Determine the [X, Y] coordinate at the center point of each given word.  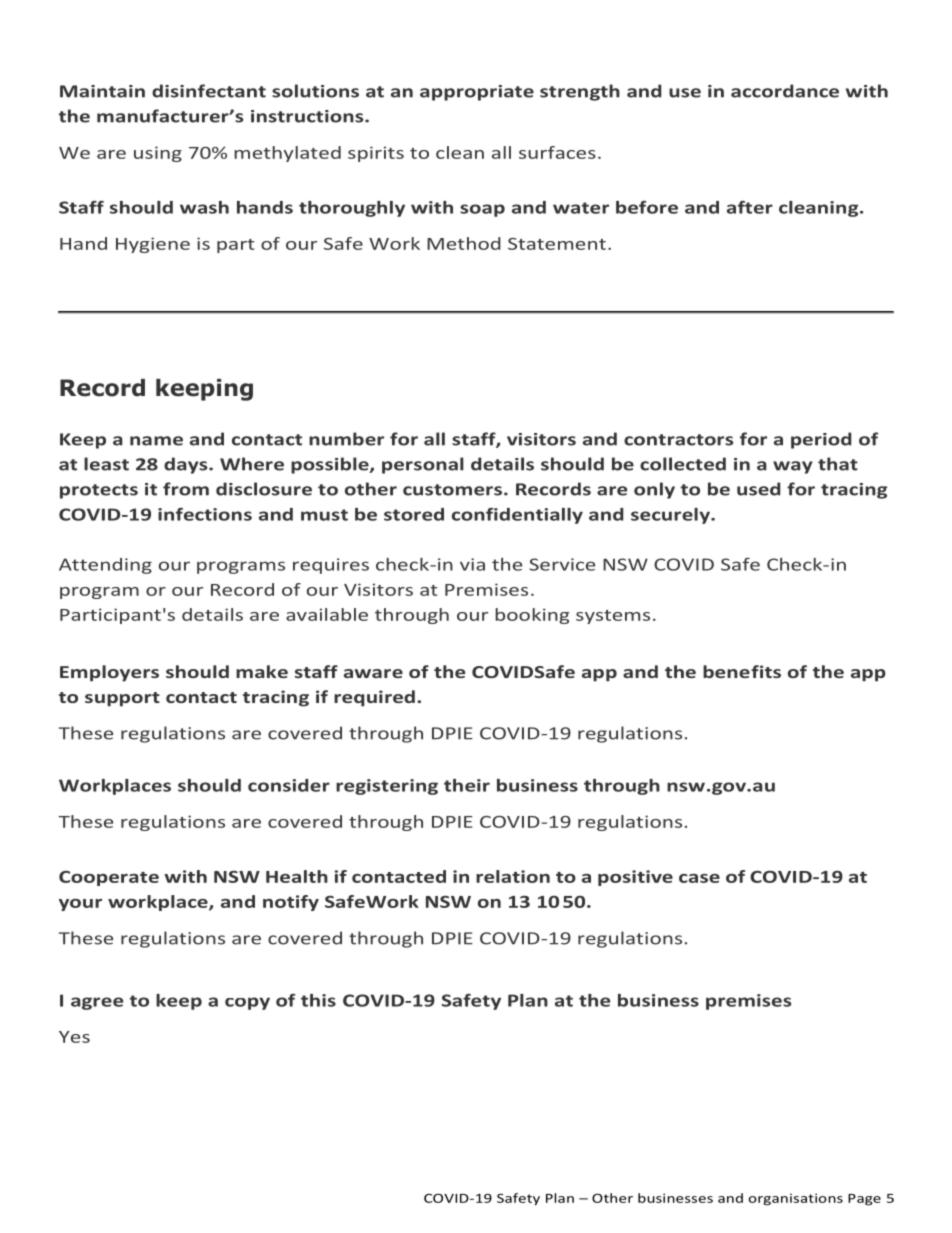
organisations [795, 1199]
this [318, 1000]
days [187, 465]
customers [452, 490]
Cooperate [109, 878]
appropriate [477, 93]
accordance [785, 91]
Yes [74, 1037]
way [793, 467]
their [467, 785]
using [158, 154]
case [699, 878]
